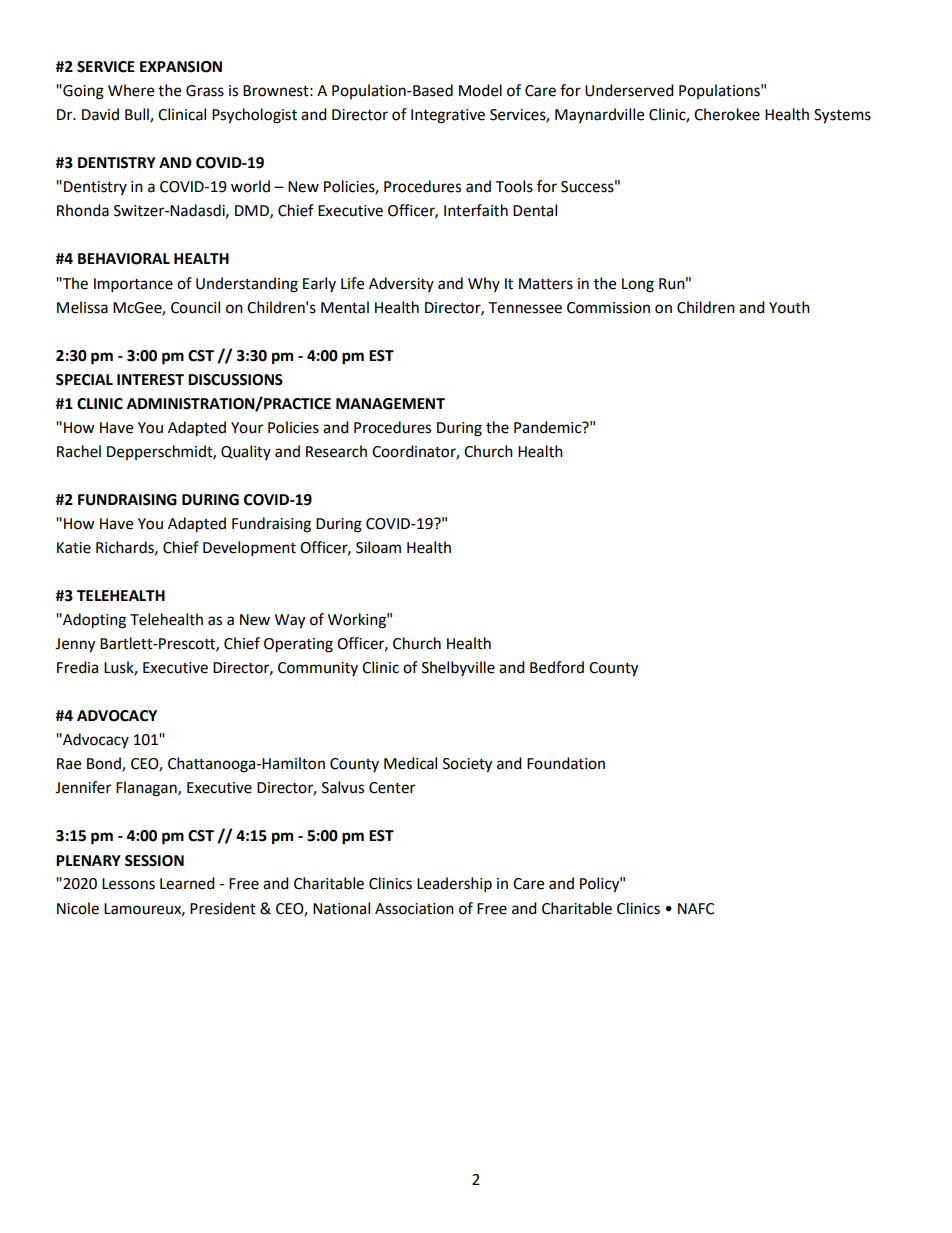 This screenshot has width=952, height=1233. Describe the element at coordinates (131, 90) in the screenshot. I see `Where` at that location.
